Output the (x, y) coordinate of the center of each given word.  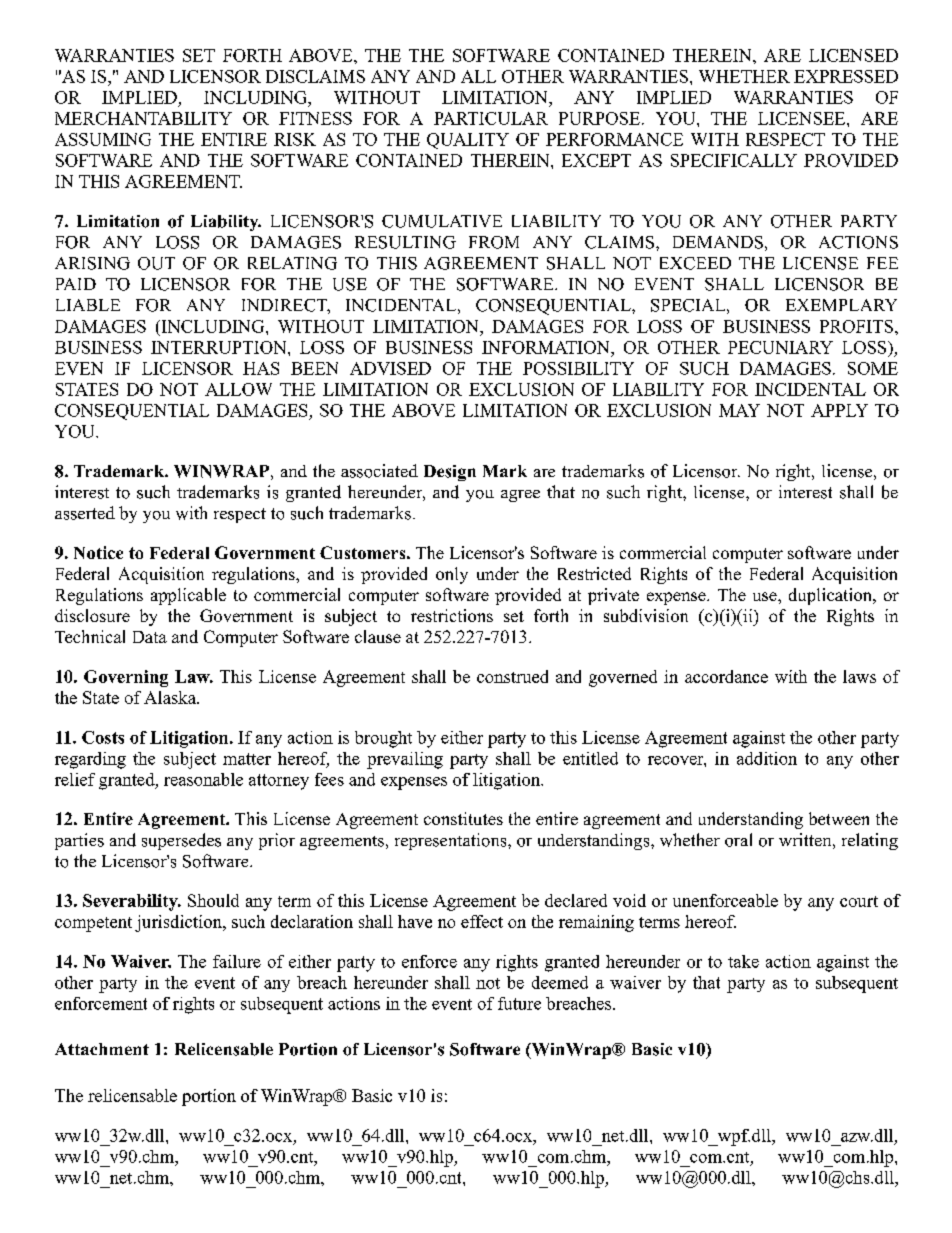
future (519, 1003)
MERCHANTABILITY (143, 118)
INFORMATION (547, 347)
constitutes (463, 818)
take (743, 961)
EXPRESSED (846, 76)
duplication (831, 596)
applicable (188, 596)
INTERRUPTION (220, 347)
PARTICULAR (491, 118)
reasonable (203, 779)
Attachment (102, 1049)
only (452, 575)
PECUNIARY (780, 347)
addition (767, 758)
